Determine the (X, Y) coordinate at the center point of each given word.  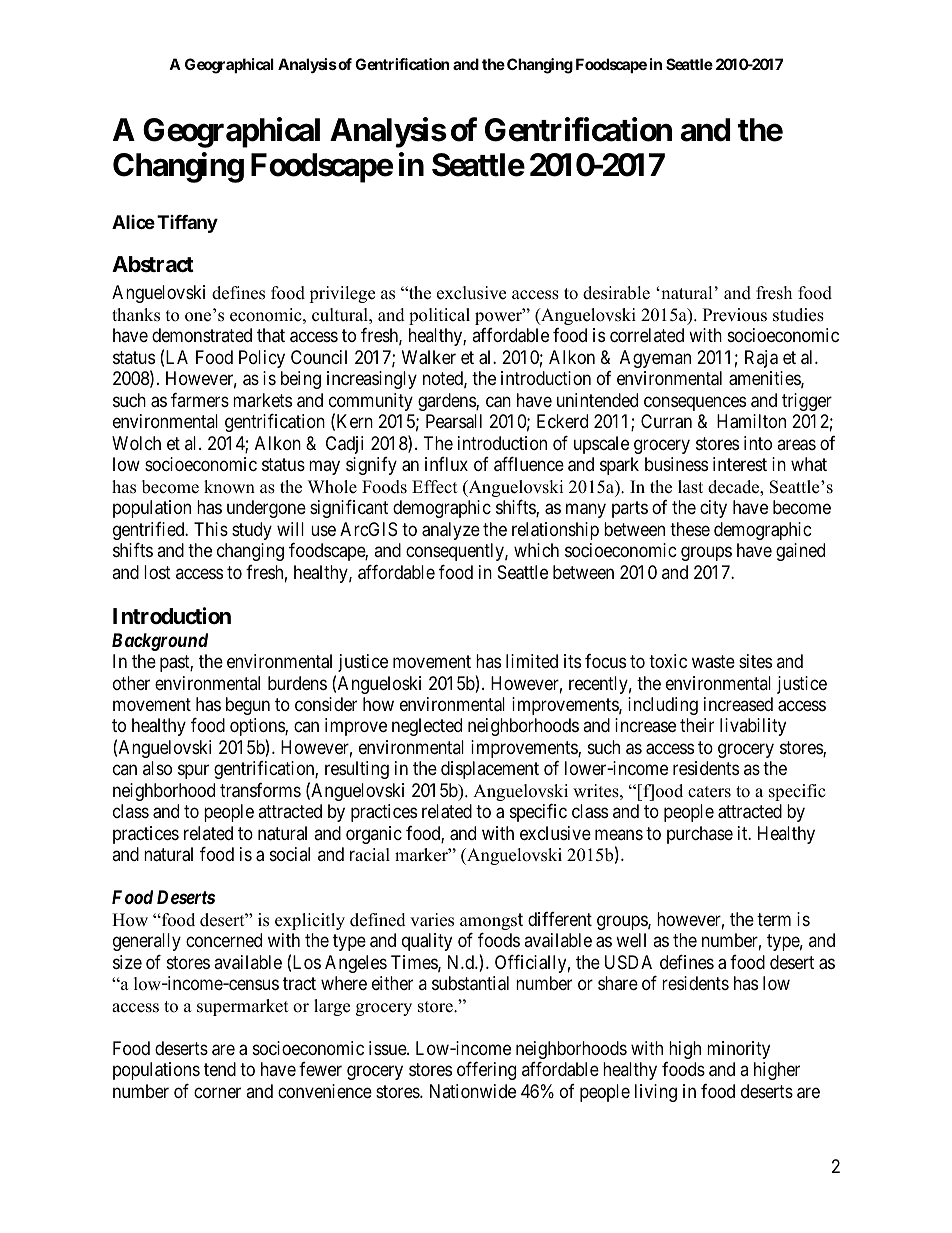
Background (160, 642)
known (229, 487)
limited (532, 661)
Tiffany (187, 224)
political (439, 316)
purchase (700, 835)
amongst (491, 921)
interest (740, 464)
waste (713, 662)
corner (217, 1092)
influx (446, 464)
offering (486, 1071)
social (290, 854)
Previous (735, 315)
